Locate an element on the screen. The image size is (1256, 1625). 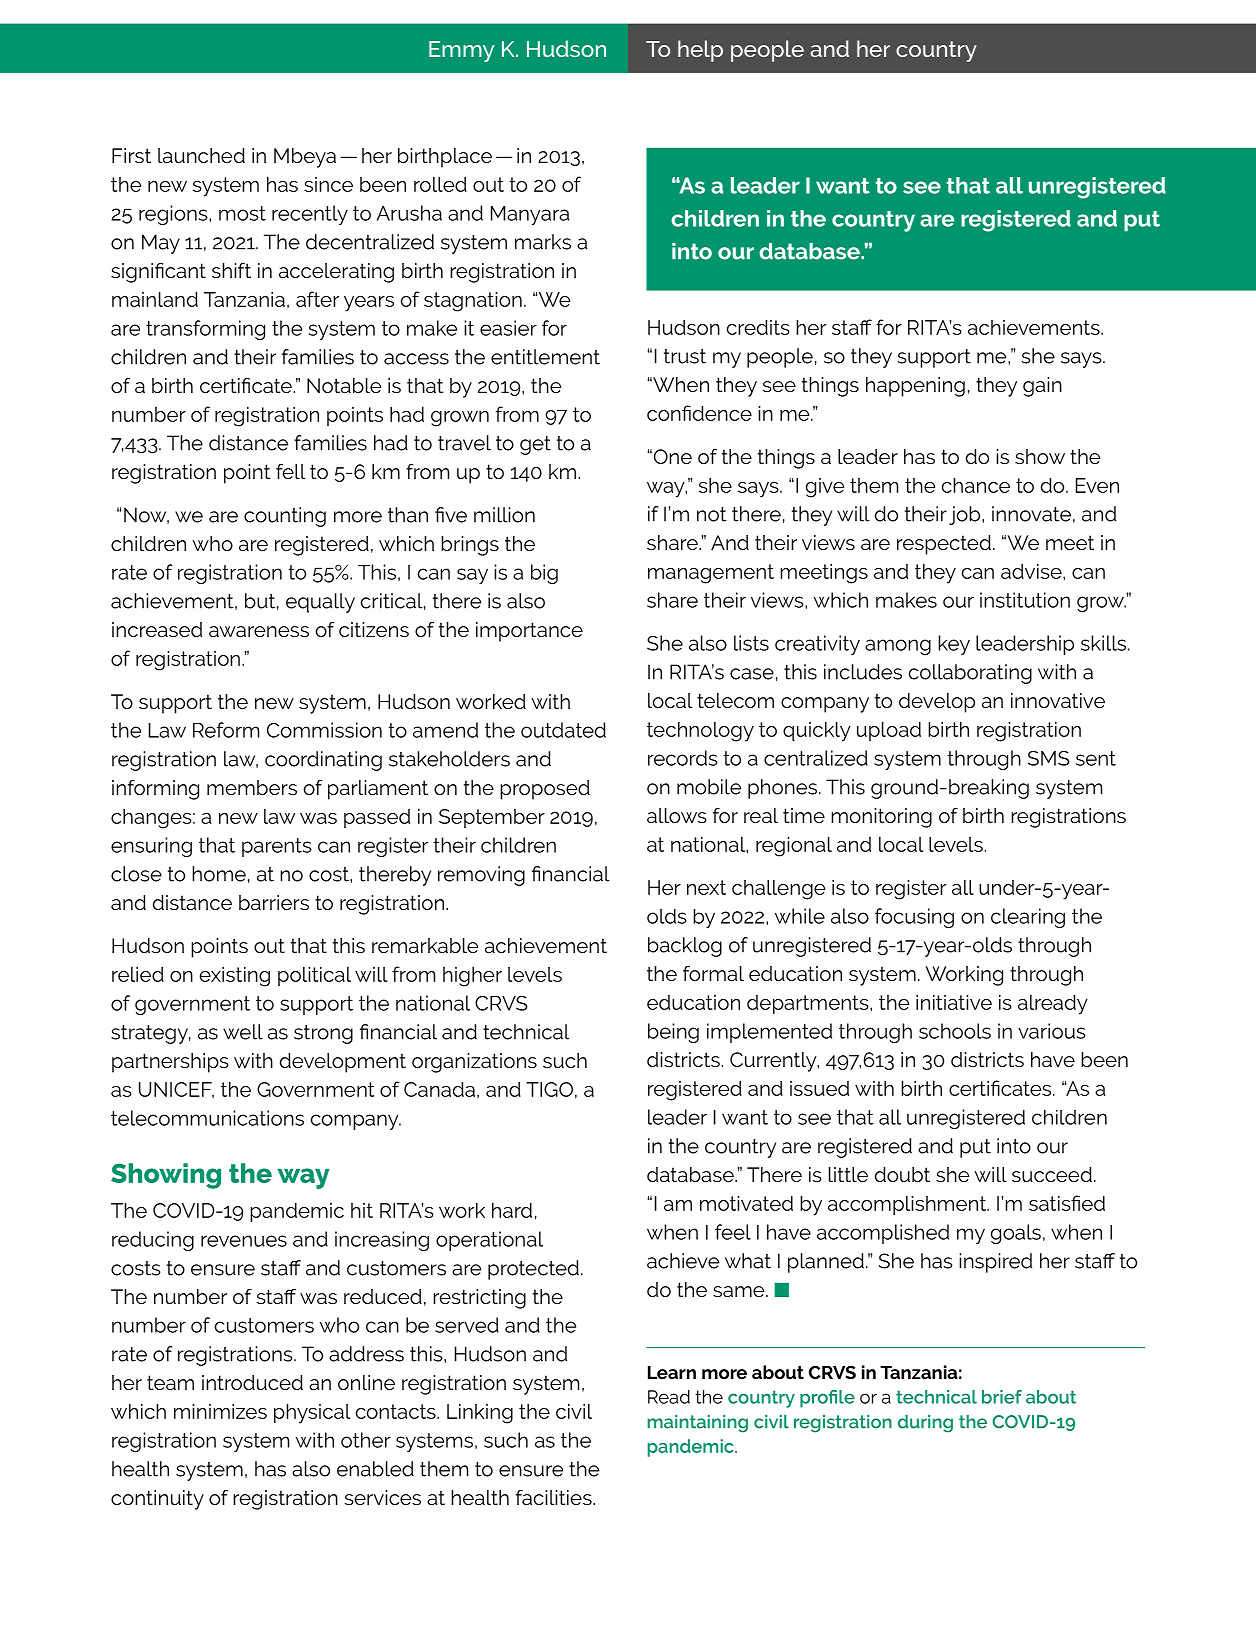
during is located at coordinates (925, 1424).
